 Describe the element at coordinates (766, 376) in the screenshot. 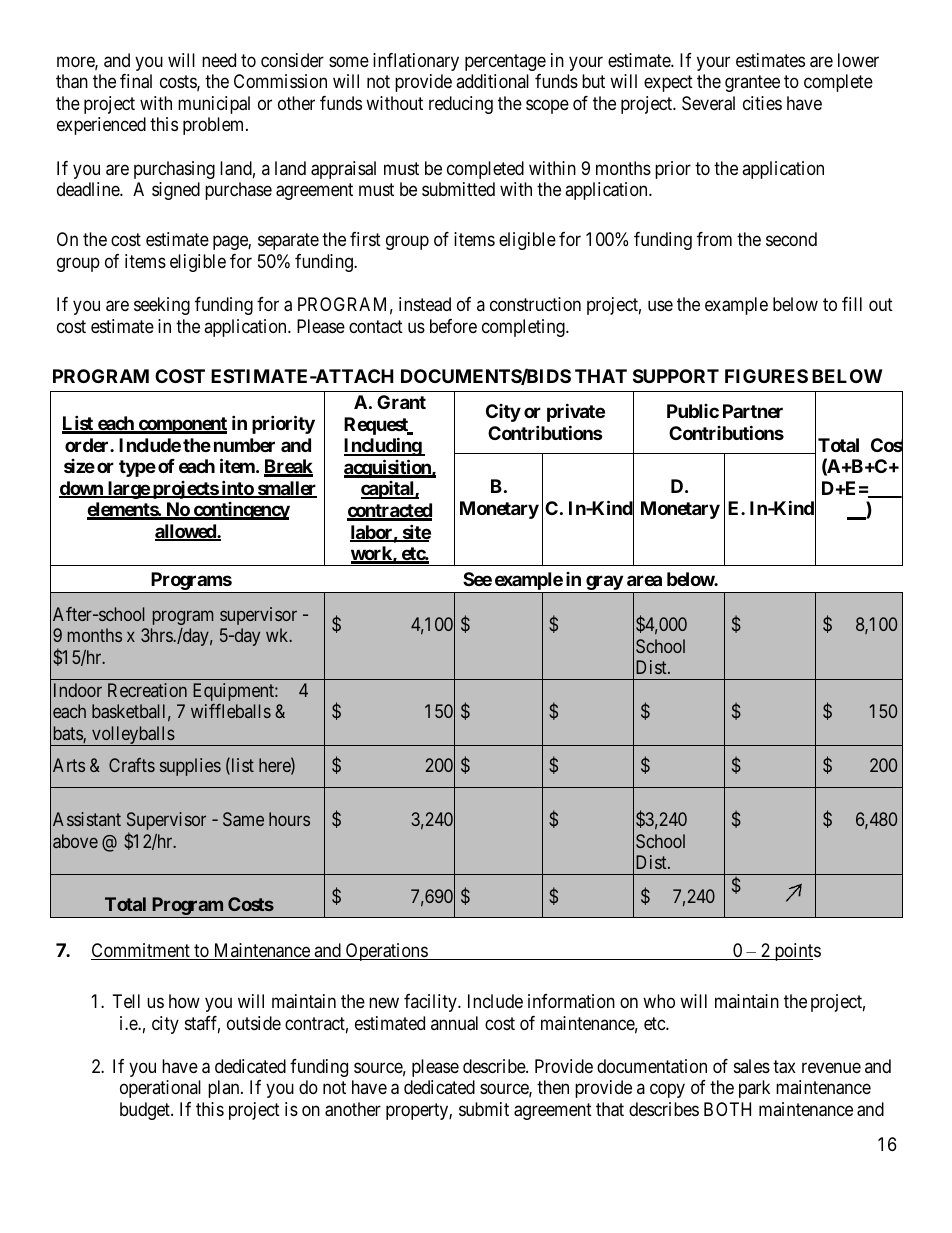

I see `FIGURES` at that location.
